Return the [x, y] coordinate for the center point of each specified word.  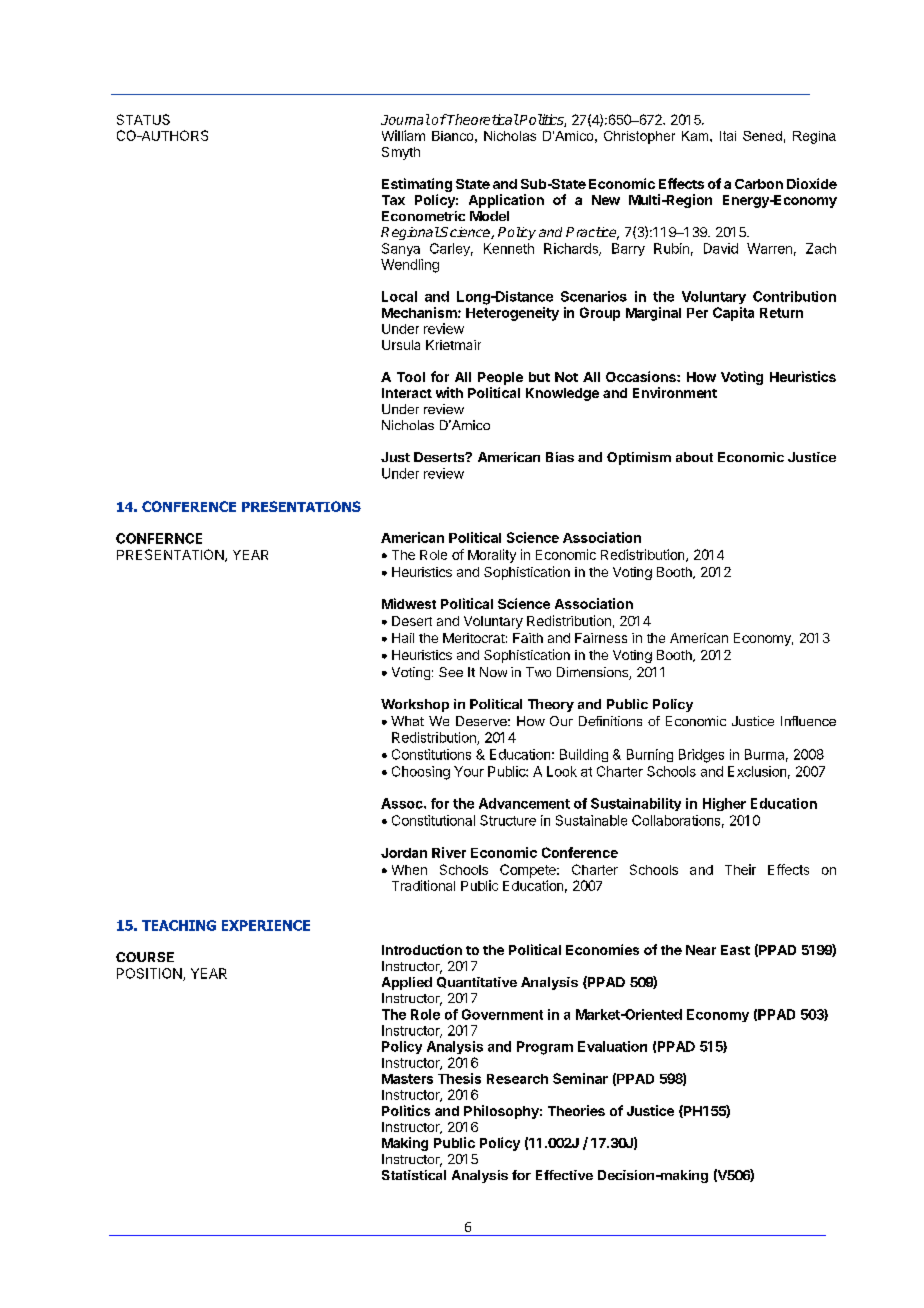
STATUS [143, 119]
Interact [407, 393]
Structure [508, 820]
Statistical [414, 1175]
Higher [724, 804]
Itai [728, 136]
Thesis [459, 1078]
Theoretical [482, 119]
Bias [560, 457]
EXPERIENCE [266, 925]
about [694, 457]
